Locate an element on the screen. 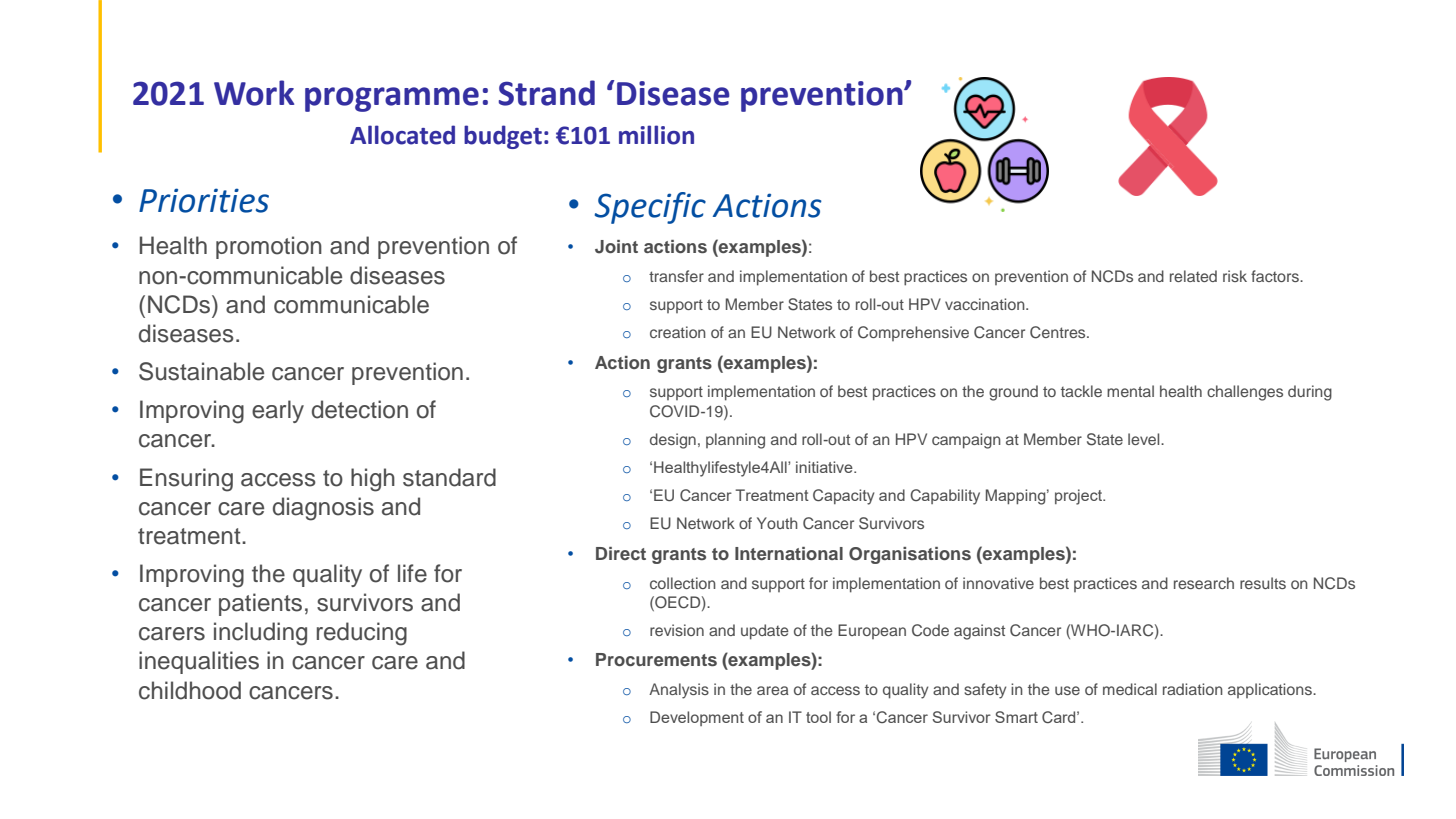 The image size is (1456, 819). childhood is located at coordinates (190, 690).
